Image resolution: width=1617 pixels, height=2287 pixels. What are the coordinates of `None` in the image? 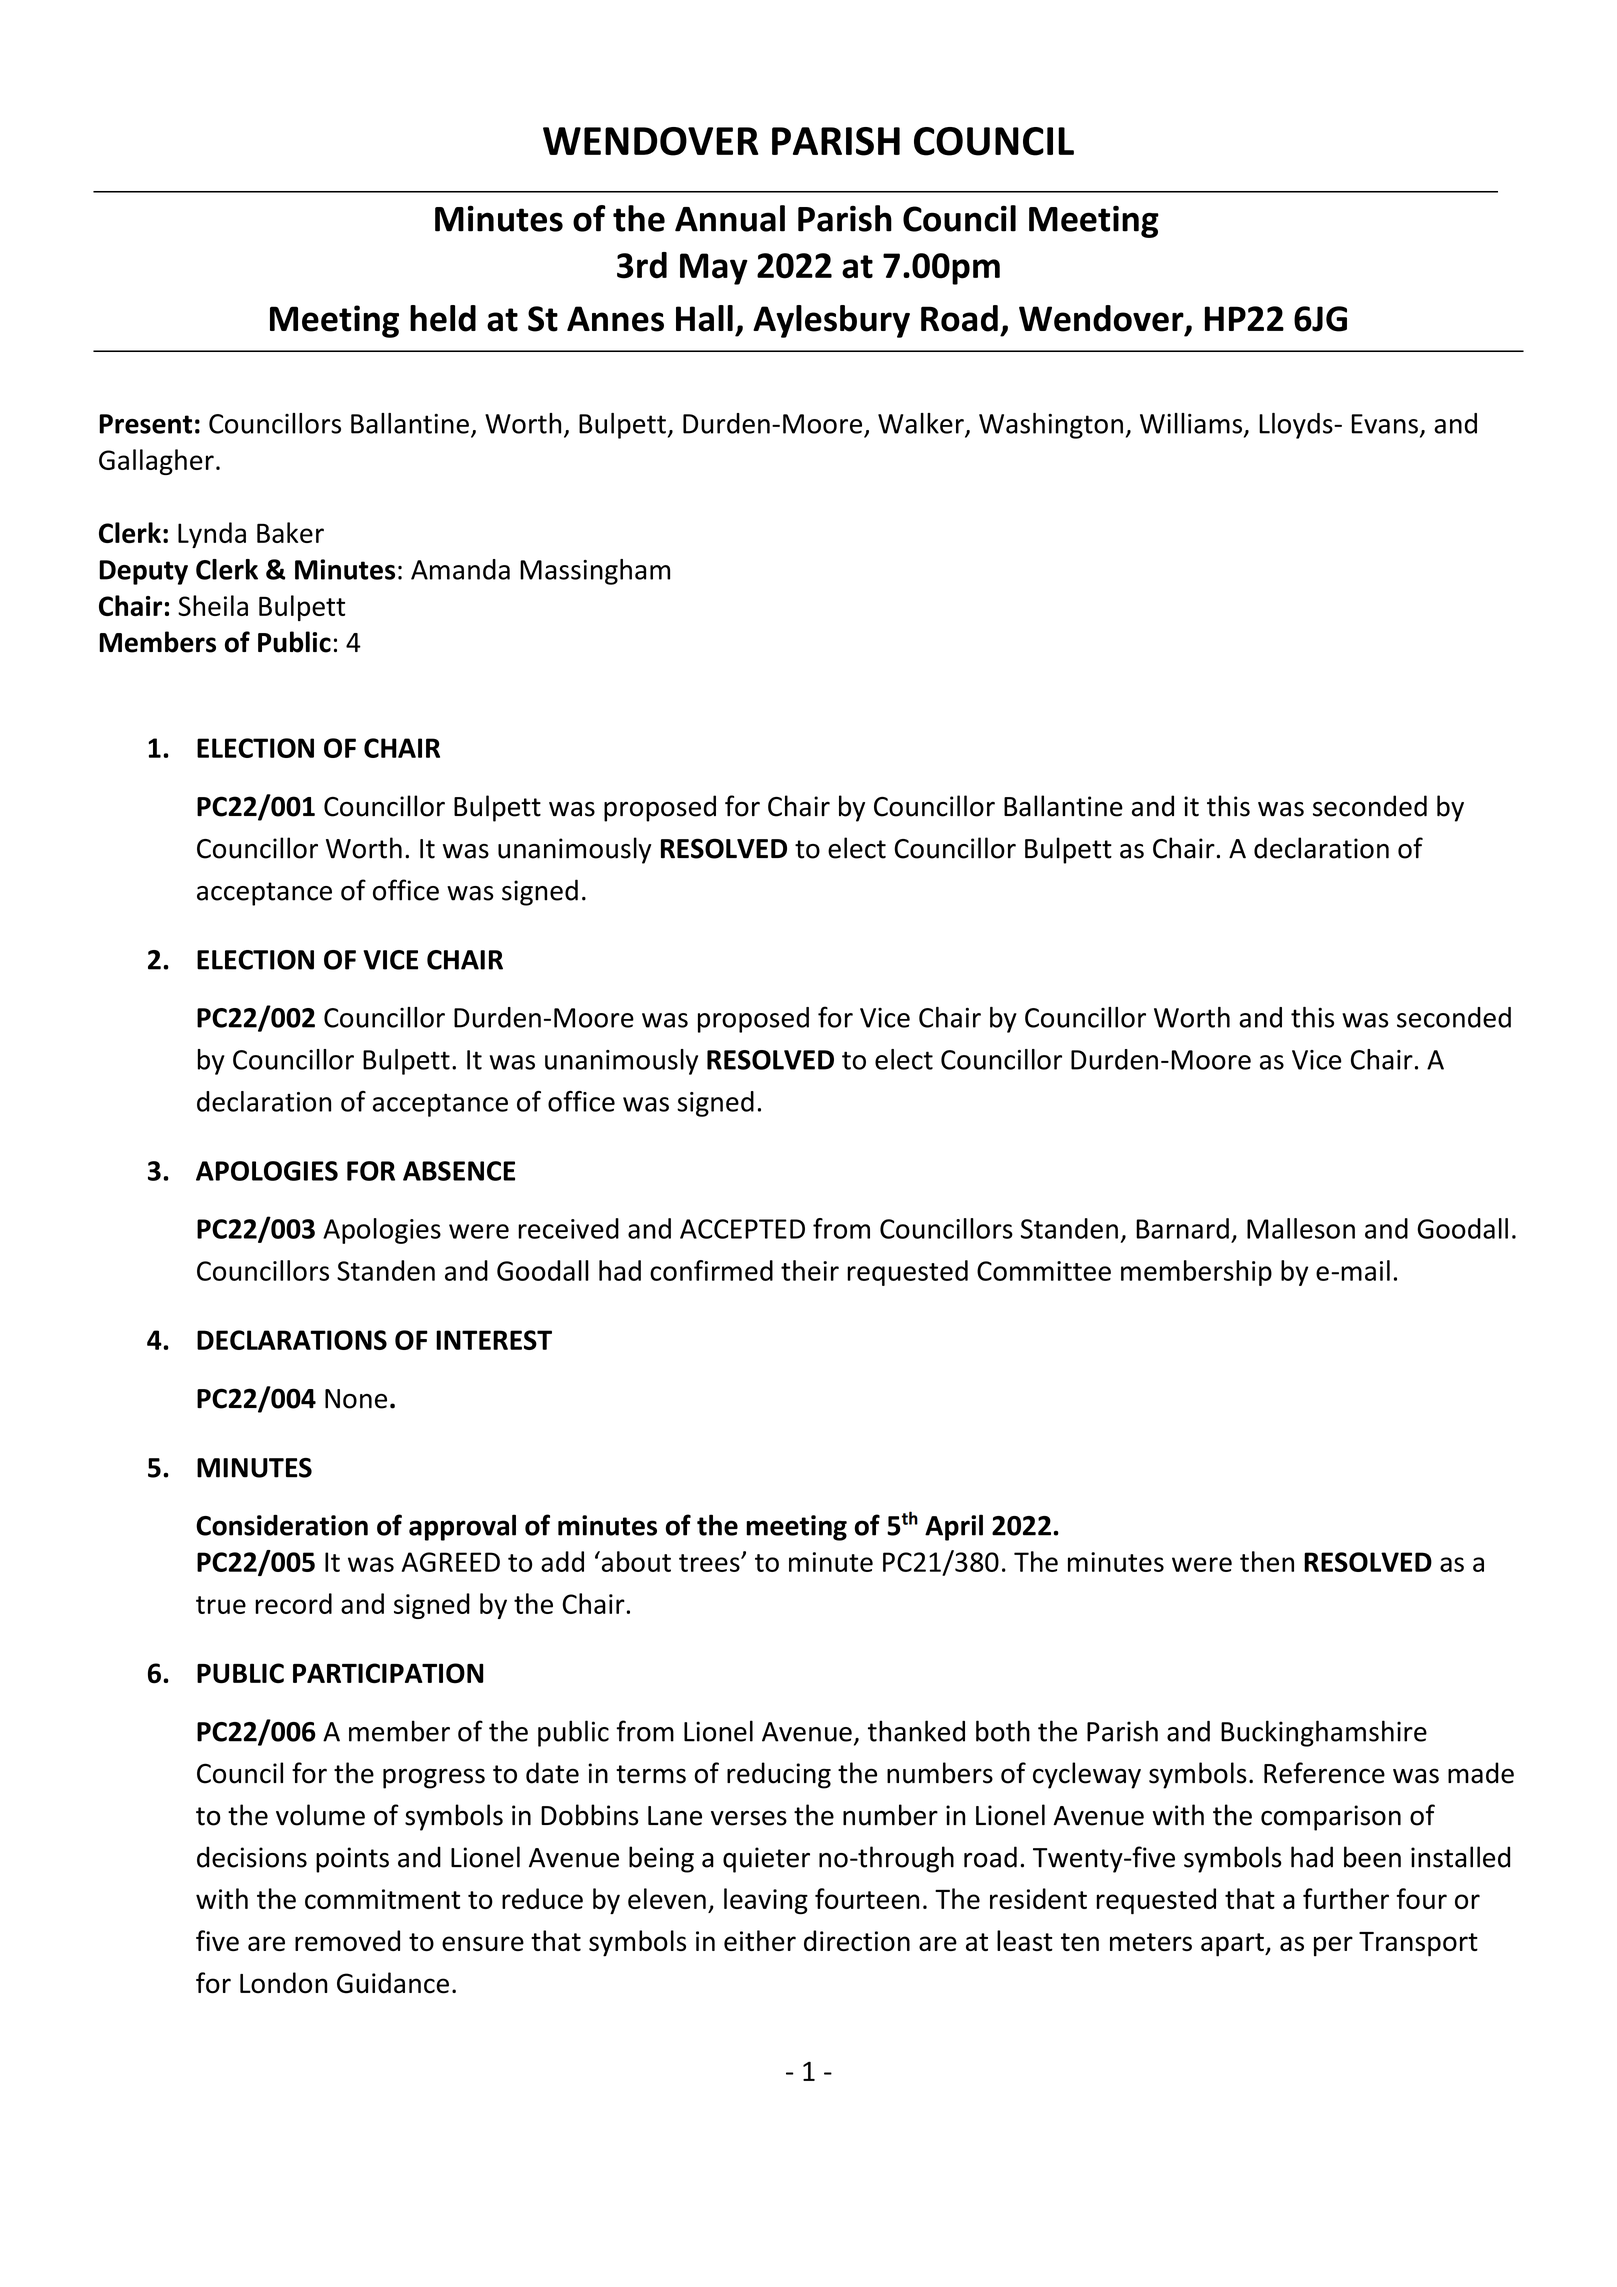 It's located at (356, 1399).
